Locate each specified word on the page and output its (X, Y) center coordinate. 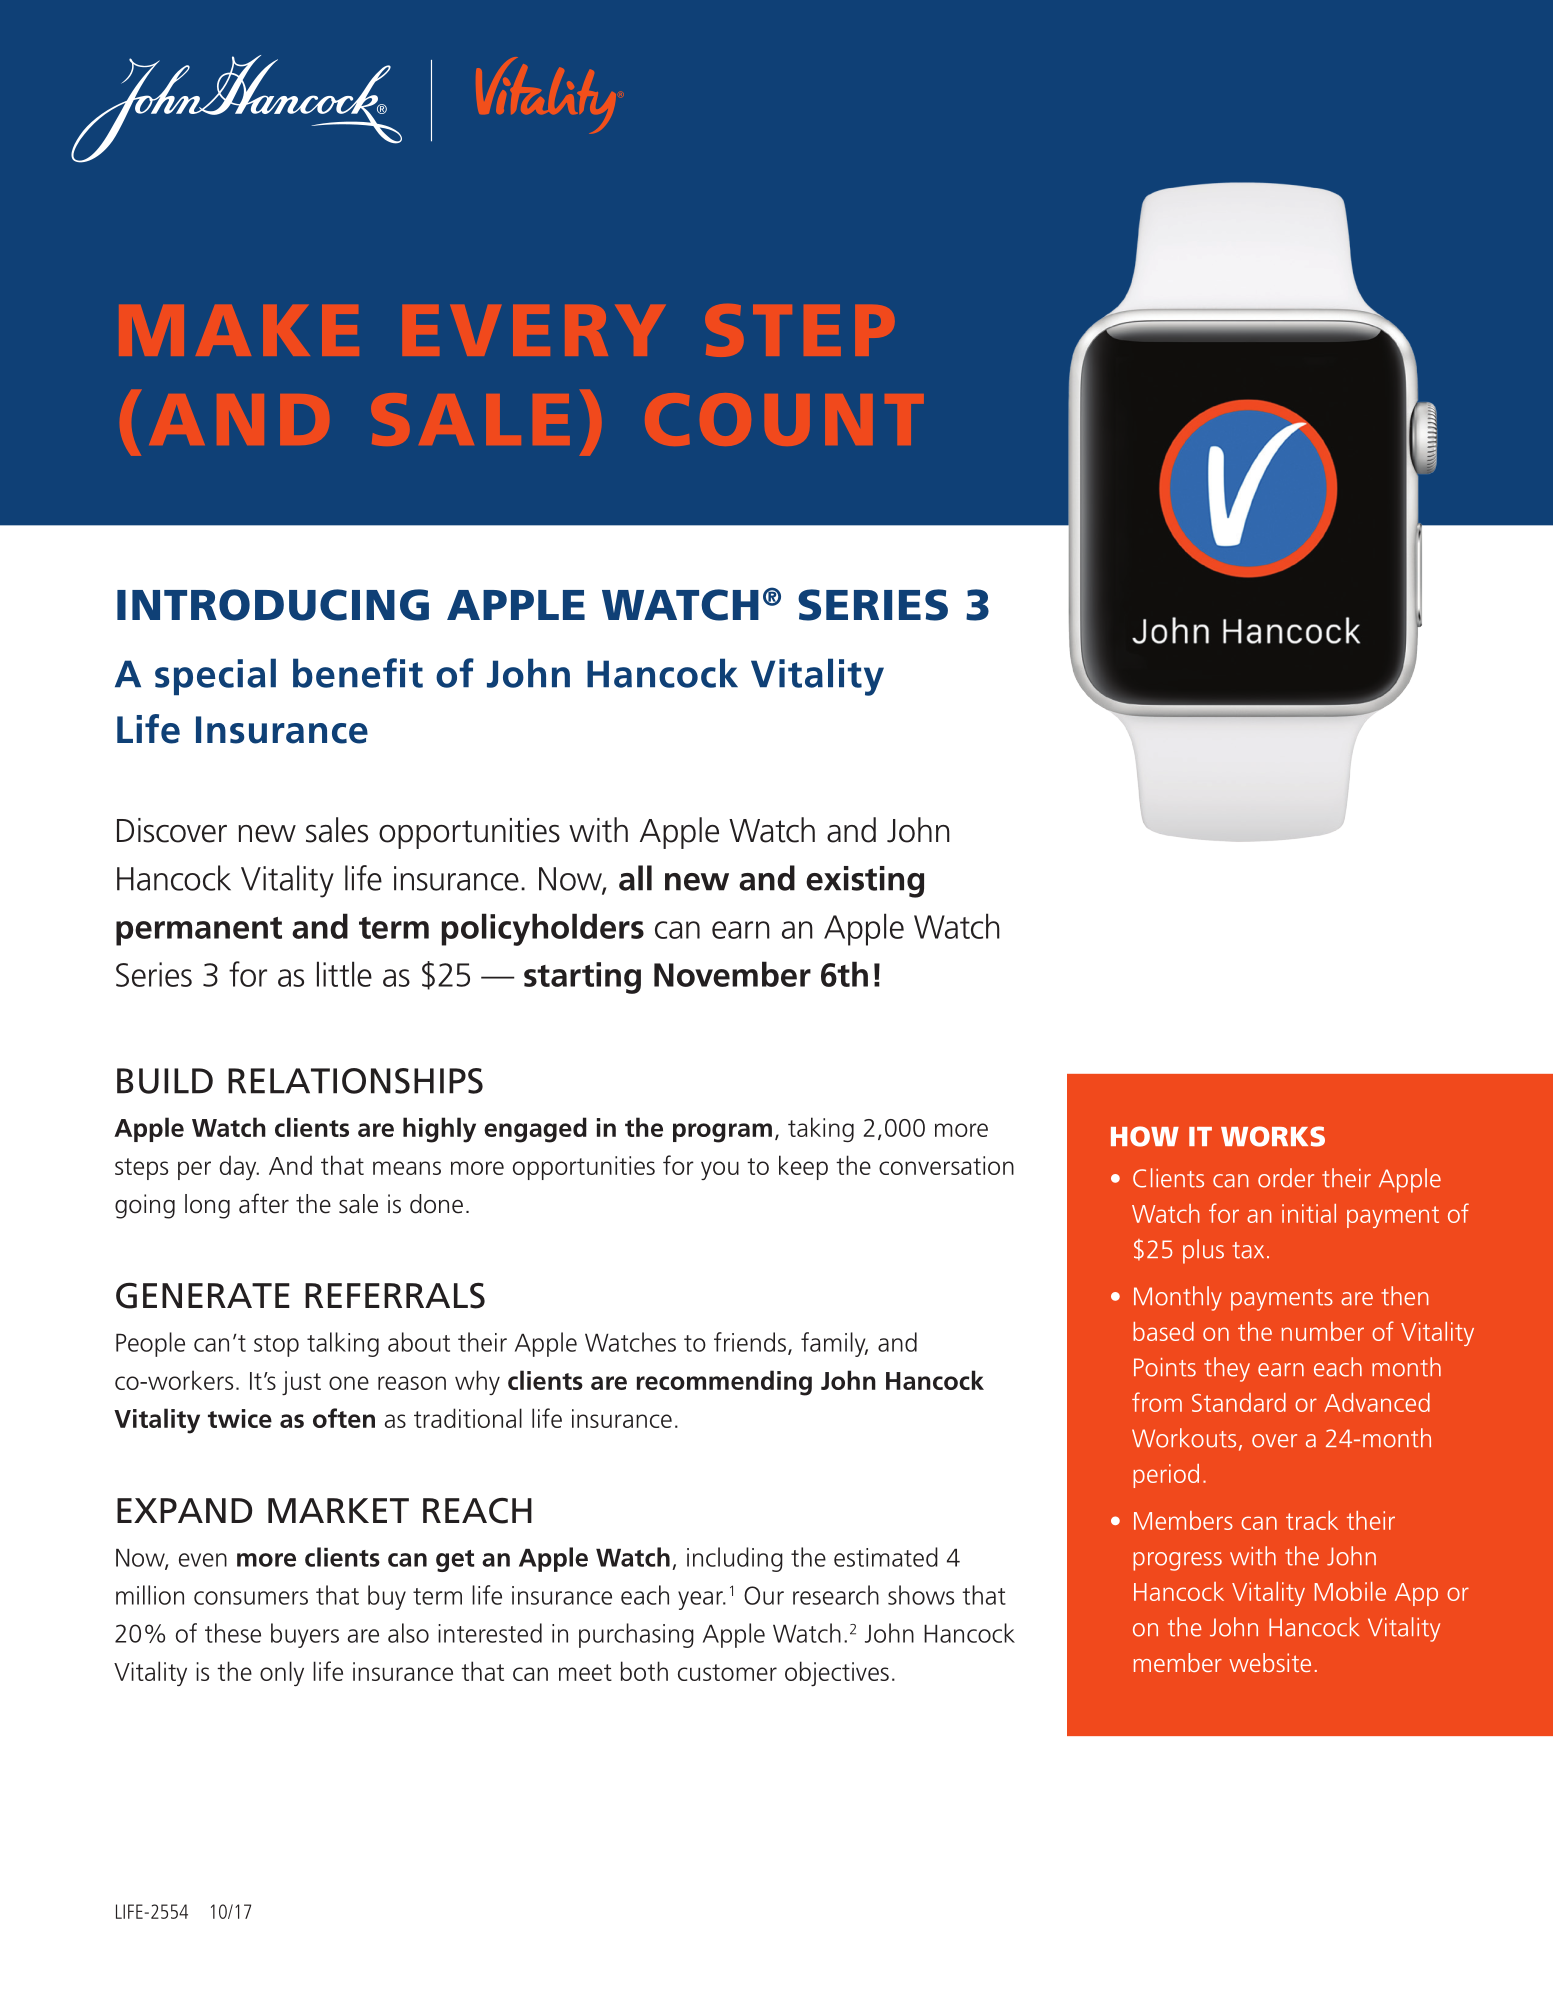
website (1270, 1662)
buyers (305, 1635)
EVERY (534, 330)
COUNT (784, 419)
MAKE (239, 330)
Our (764, 1595)
